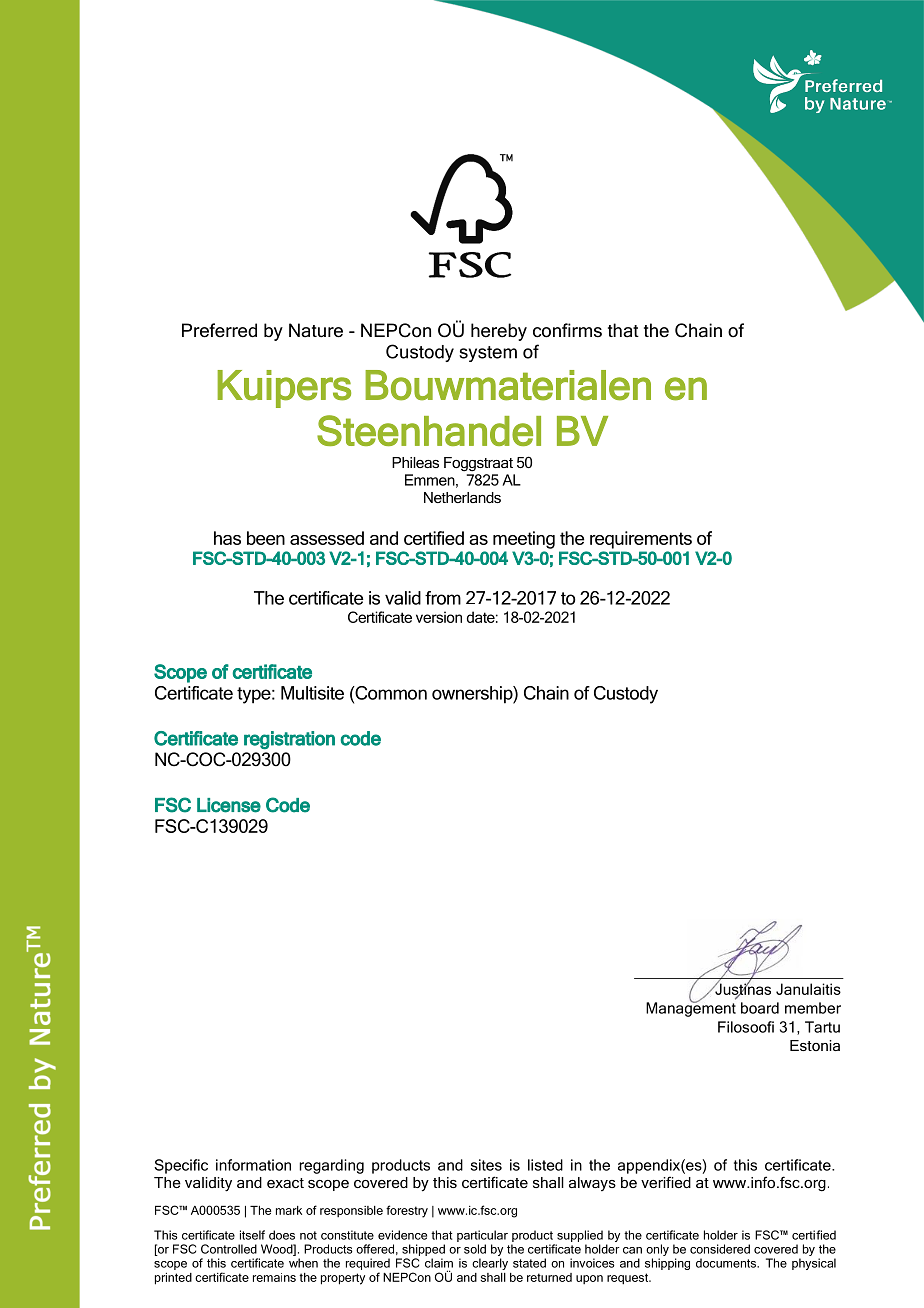 This image has height=1308, width=924. Describe the element at coordinates (439, 617) in the image. I see `version` at that location.
